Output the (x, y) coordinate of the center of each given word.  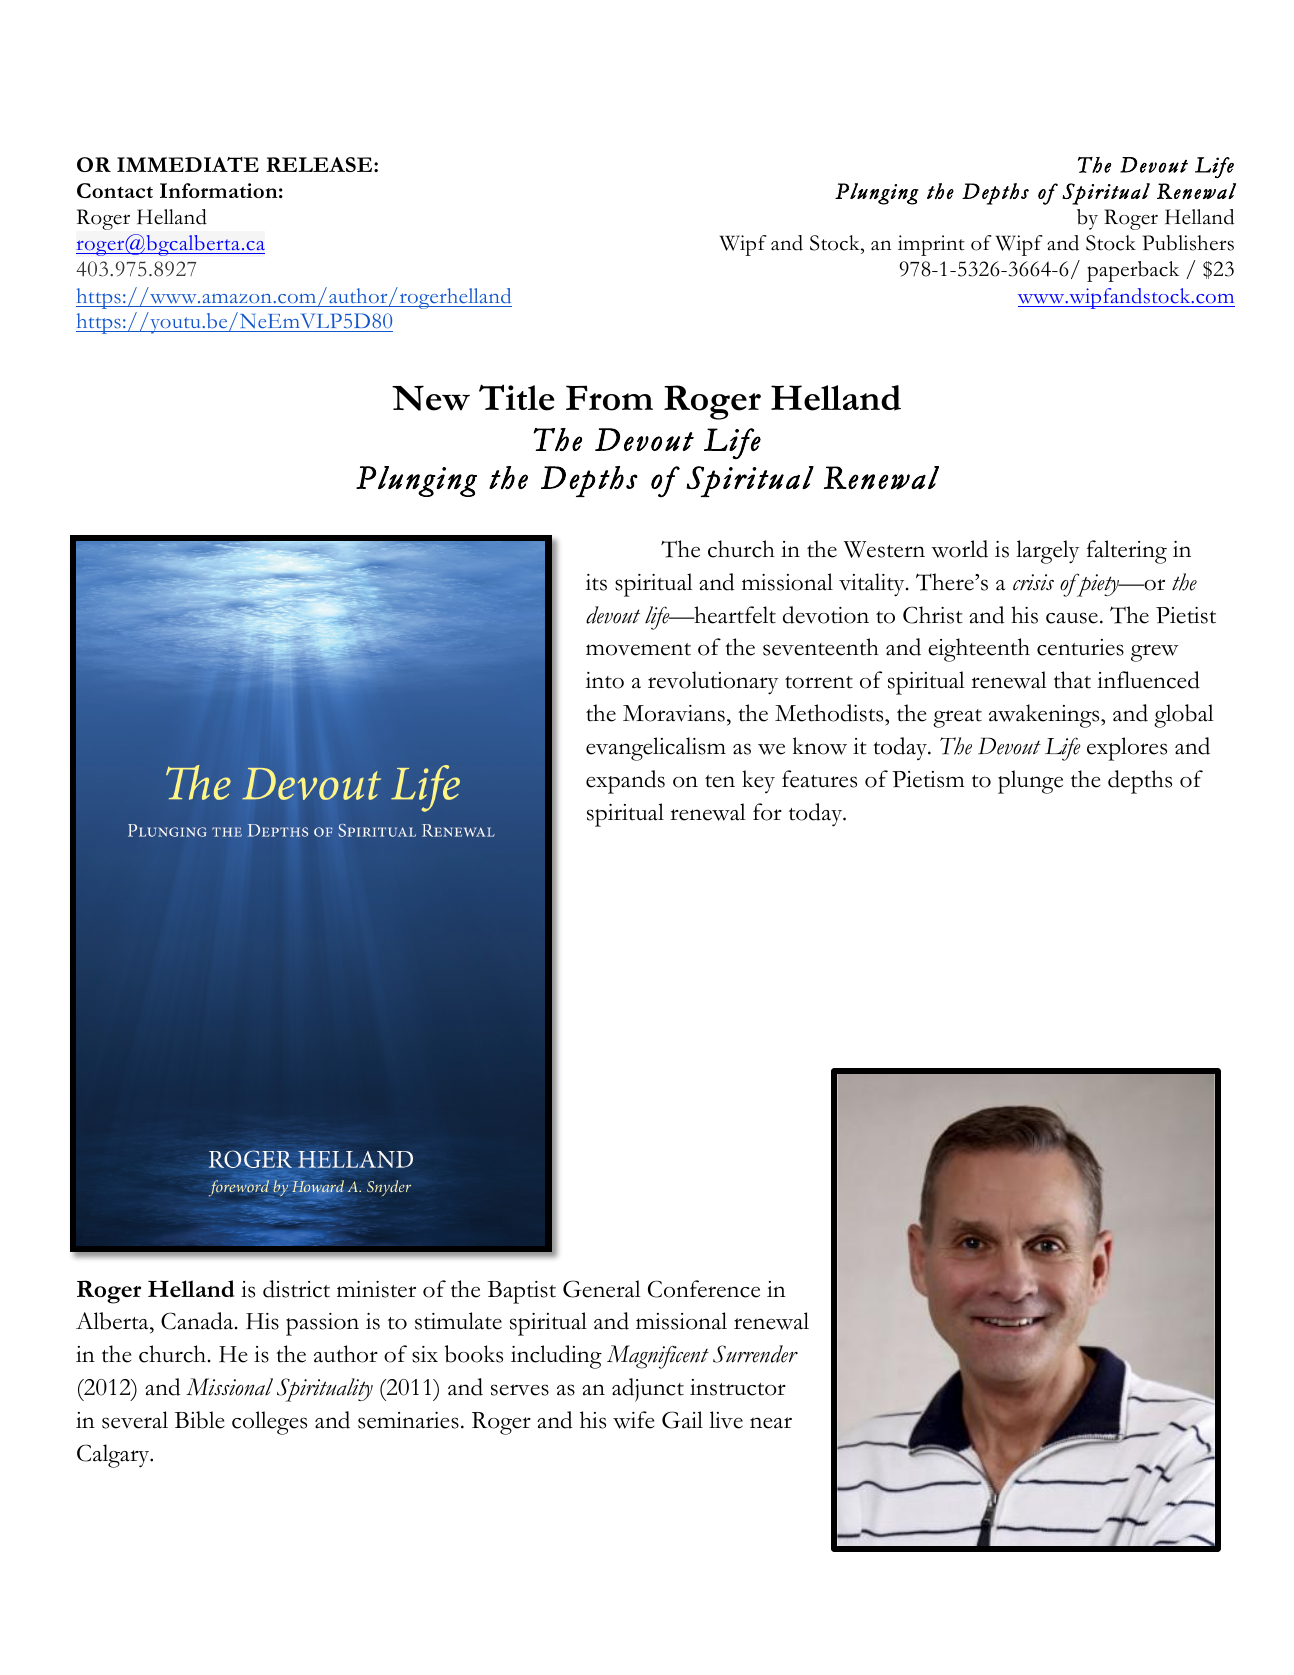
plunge (1030, 782)
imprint (931, 245)
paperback (1133, 271)
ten (720, 781)
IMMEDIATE (188, 164)
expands (625, 782)
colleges (269, 1423)
